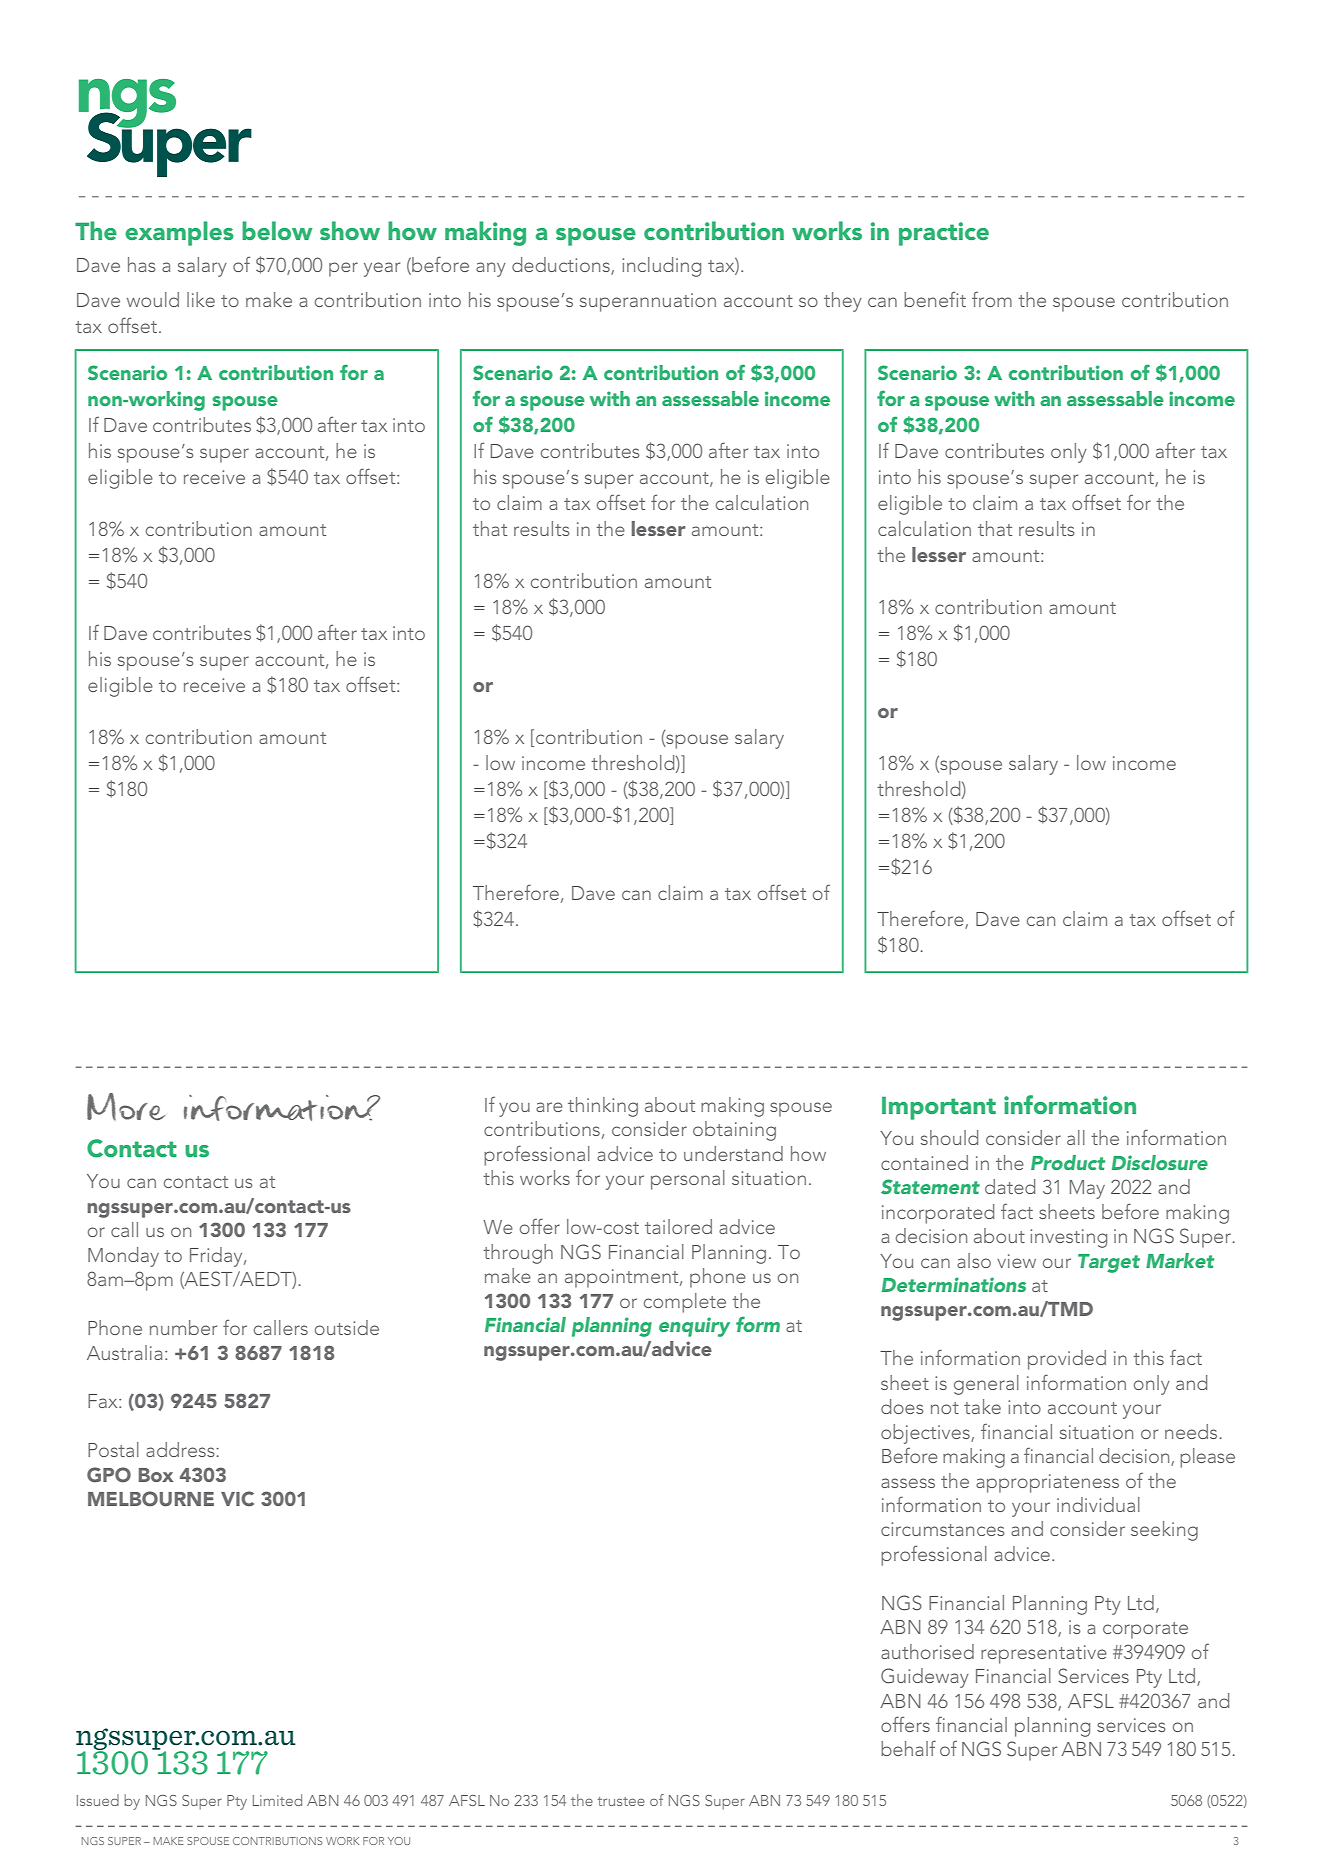 The image size is (1323, 1871). Describe the element at coordinates (1044, 1654) in the image. I see `representative` at that location.
